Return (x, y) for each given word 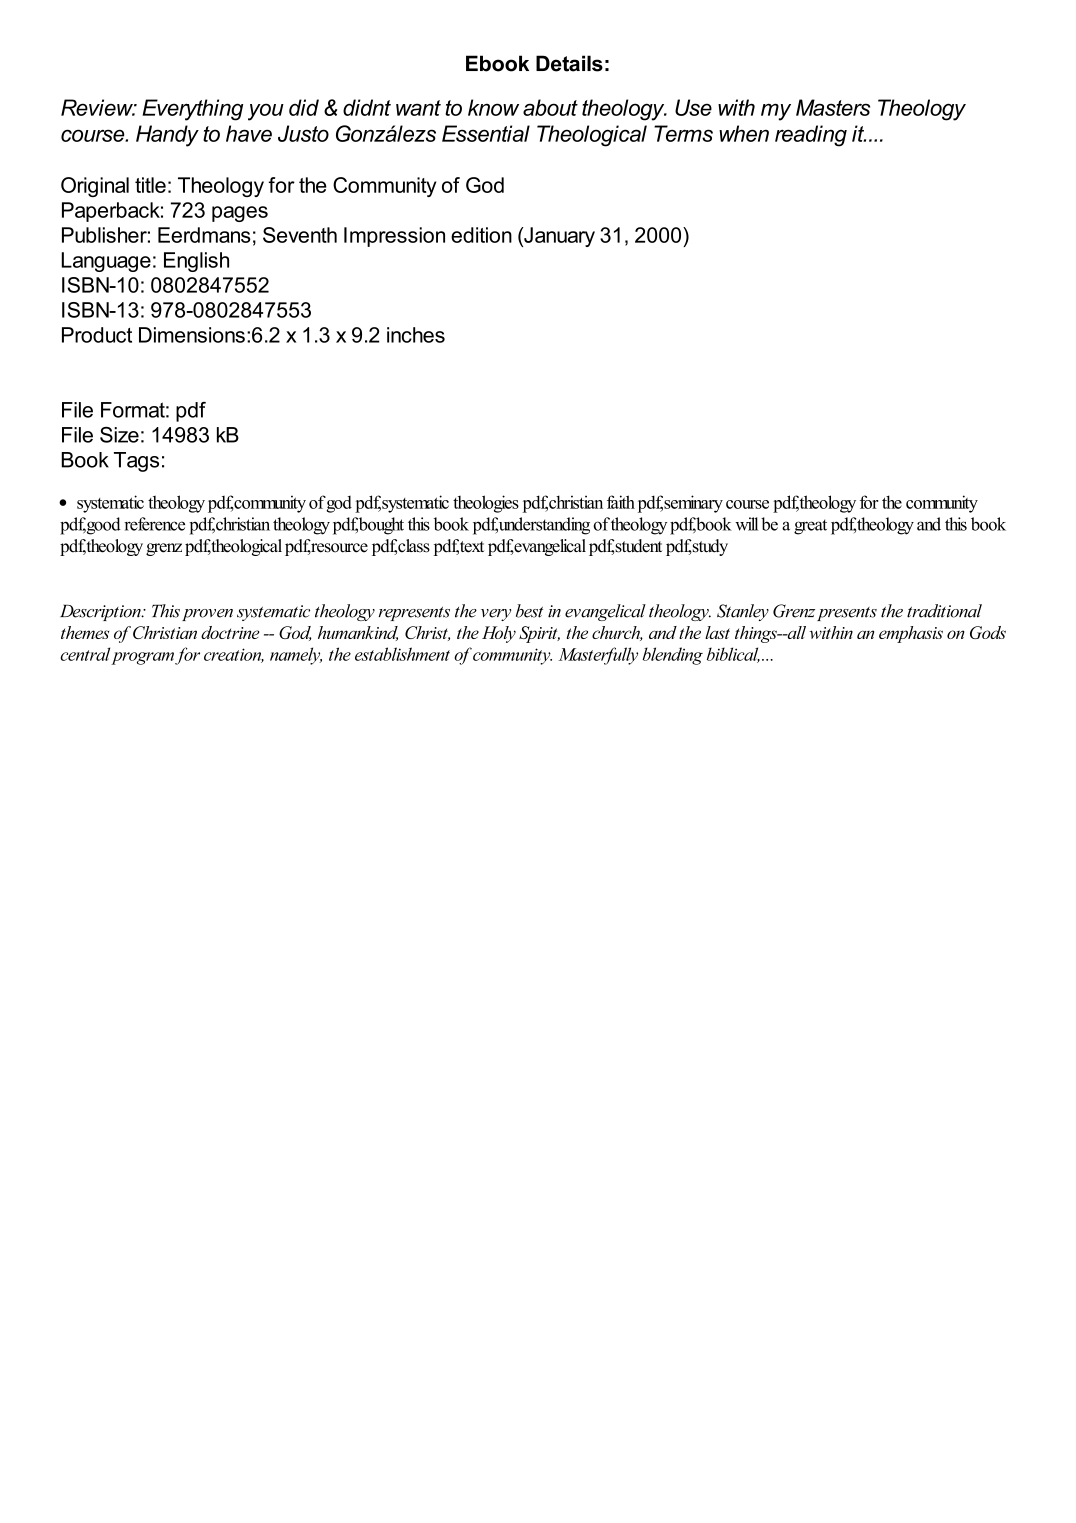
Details (569, 63)
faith (621, 502)
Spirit (539, 634)
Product (97, 335)
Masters (833, 107)
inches (416, 335)
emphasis (911, 634)
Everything (192, 110)
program (143, 658)
